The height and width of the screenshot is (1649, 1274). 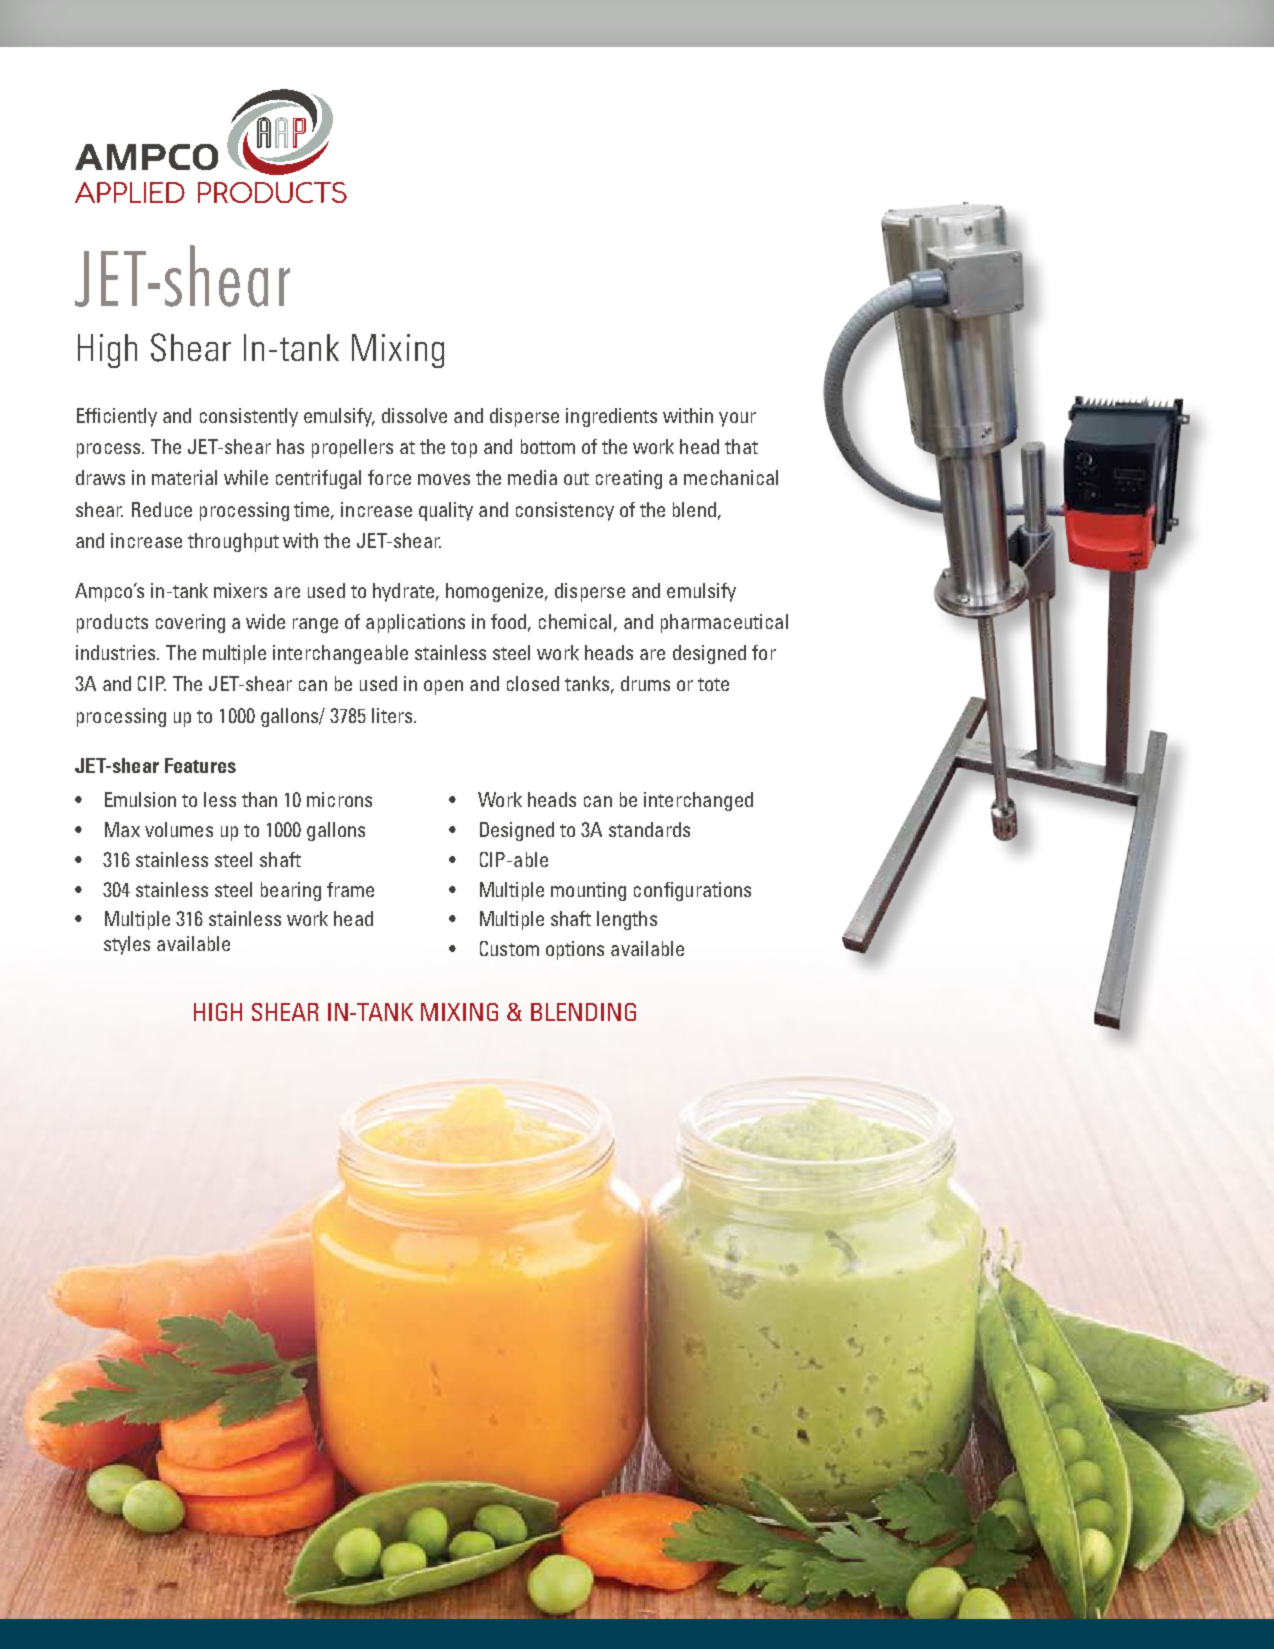 I want to click on industries, so click(x=117, y=652).
